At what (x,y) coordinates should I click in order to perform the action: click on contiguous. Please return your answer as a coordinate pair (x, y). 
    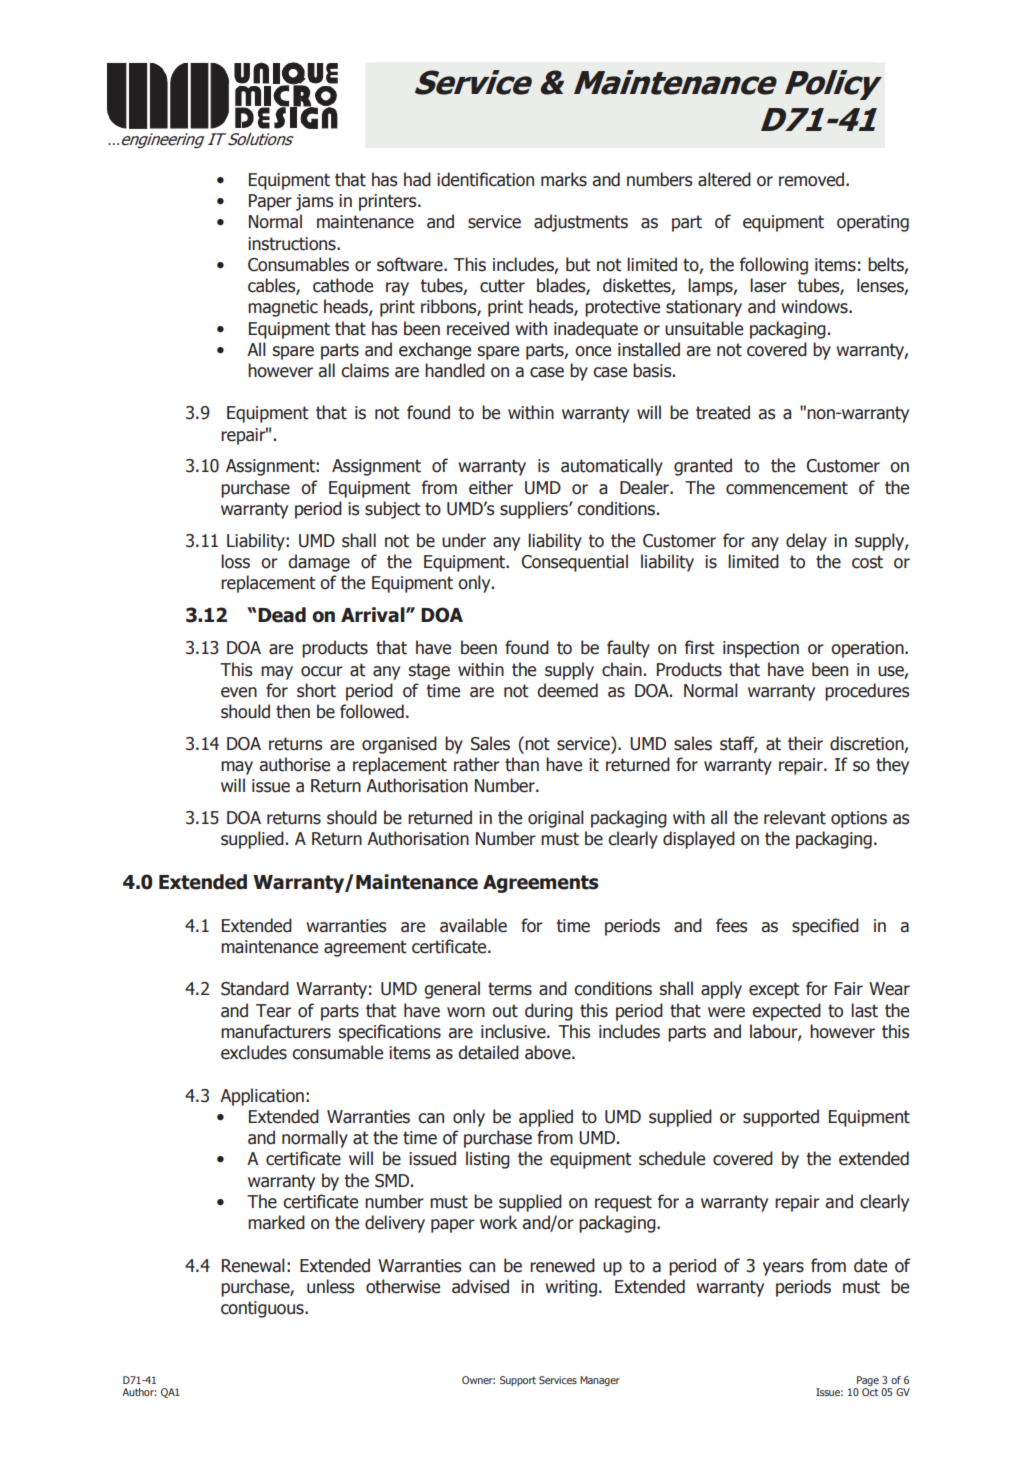
    Looking at the image, I should click on (263, 1309).
